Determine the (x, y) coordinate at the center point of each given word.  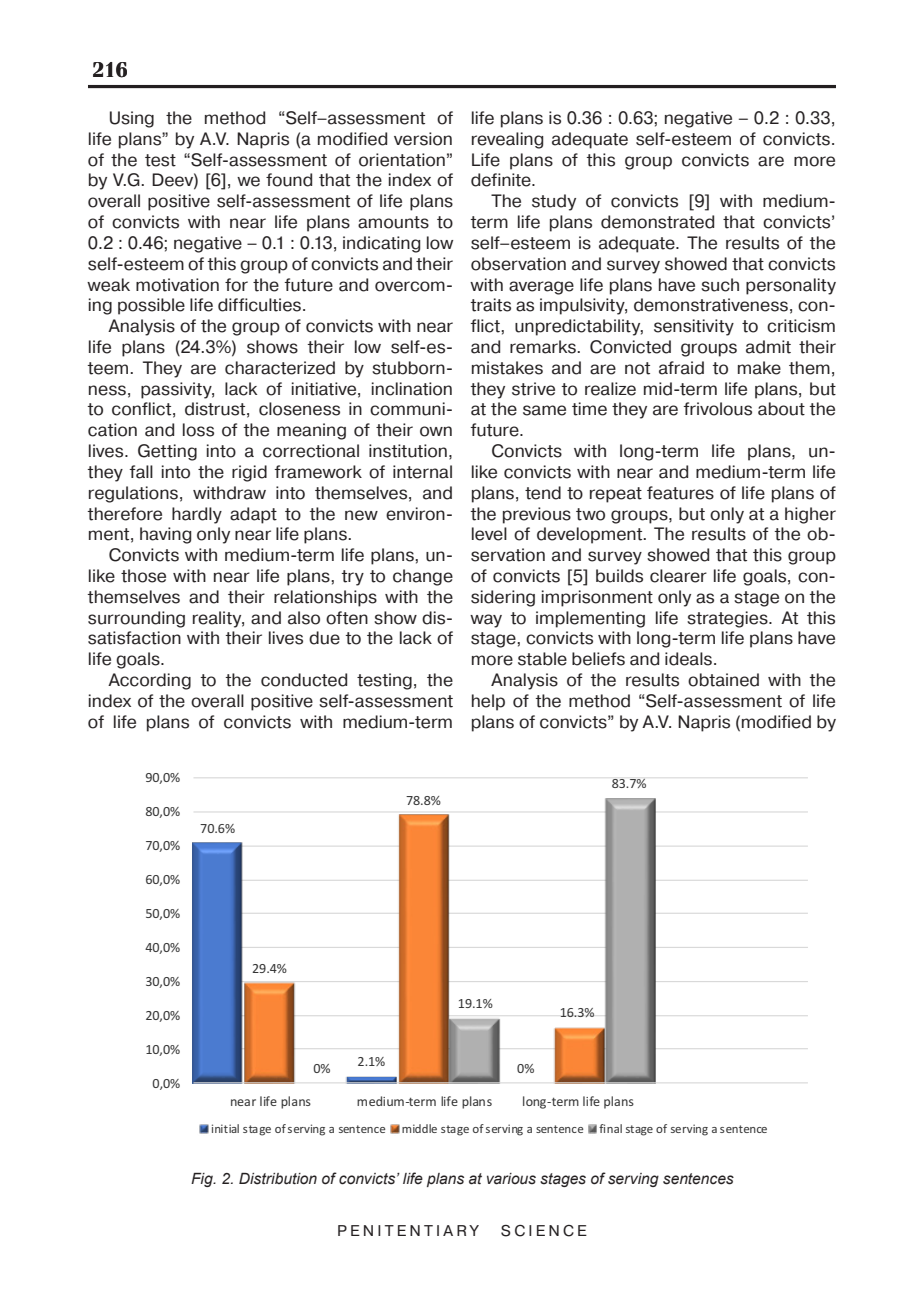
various (511, 1179)
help (488, 702)
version (423, 139)
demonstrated (657, 222)
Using (132, 119)
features (680, 493)
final (610, 1128)
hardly (197, 515)
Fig (203, 1180)
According (149, 681)
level (489, 534)
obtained (723, 680)
